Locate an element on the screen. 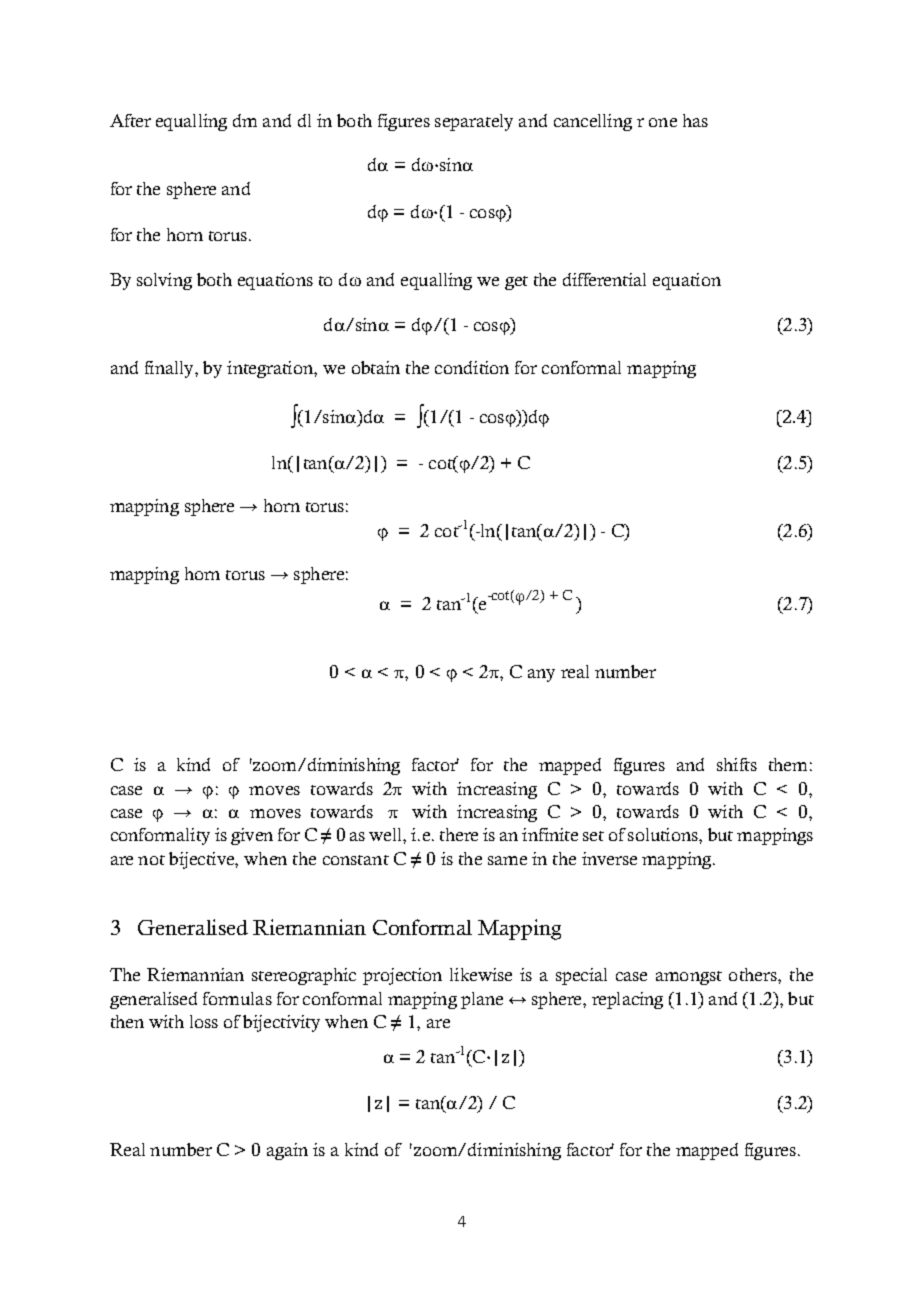 The image size is (924, 1308). same is located at coordinates (507, 860).
